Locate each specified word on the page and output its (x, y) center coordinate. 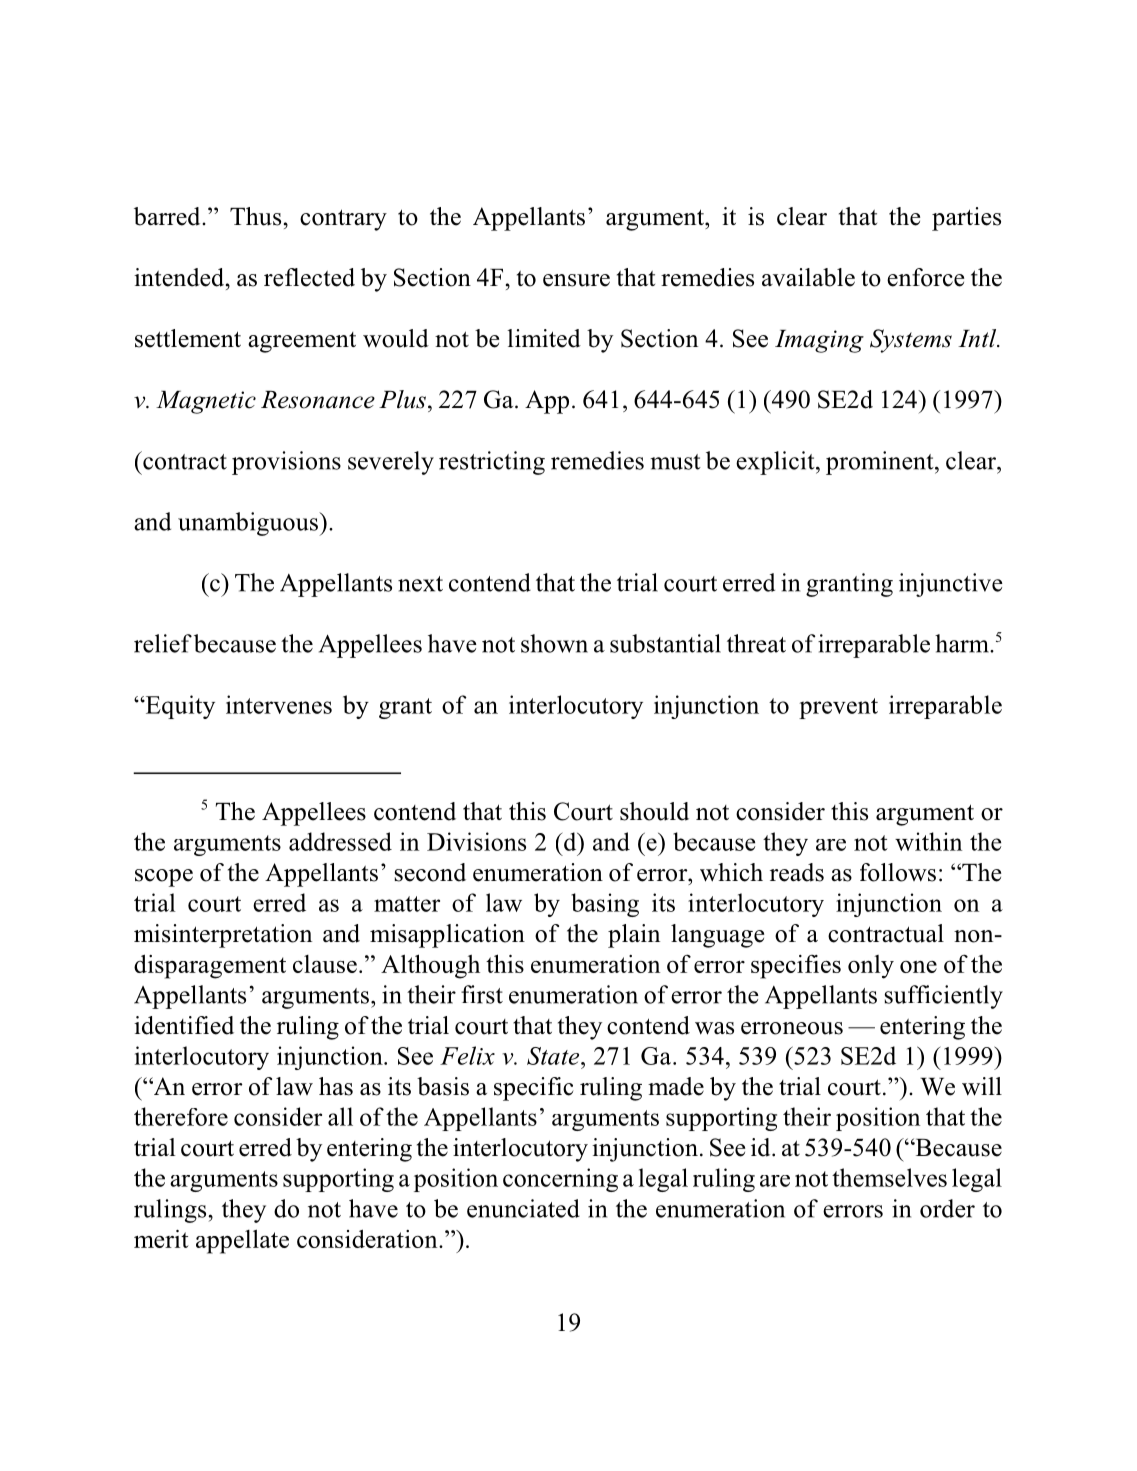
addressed (340, 841)
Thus (255, 216)
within (928, 841)
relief (163, 643)
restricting (492, 463)
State (554, 1056)
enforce (925, 277)
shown (554, 643)
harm (963, 643)
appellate (242, 1241)
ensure (576, 280)
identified (184, 1025)
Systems (911, 341)
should (654, 811)
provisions (286, 463)
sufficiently (944, 997)
